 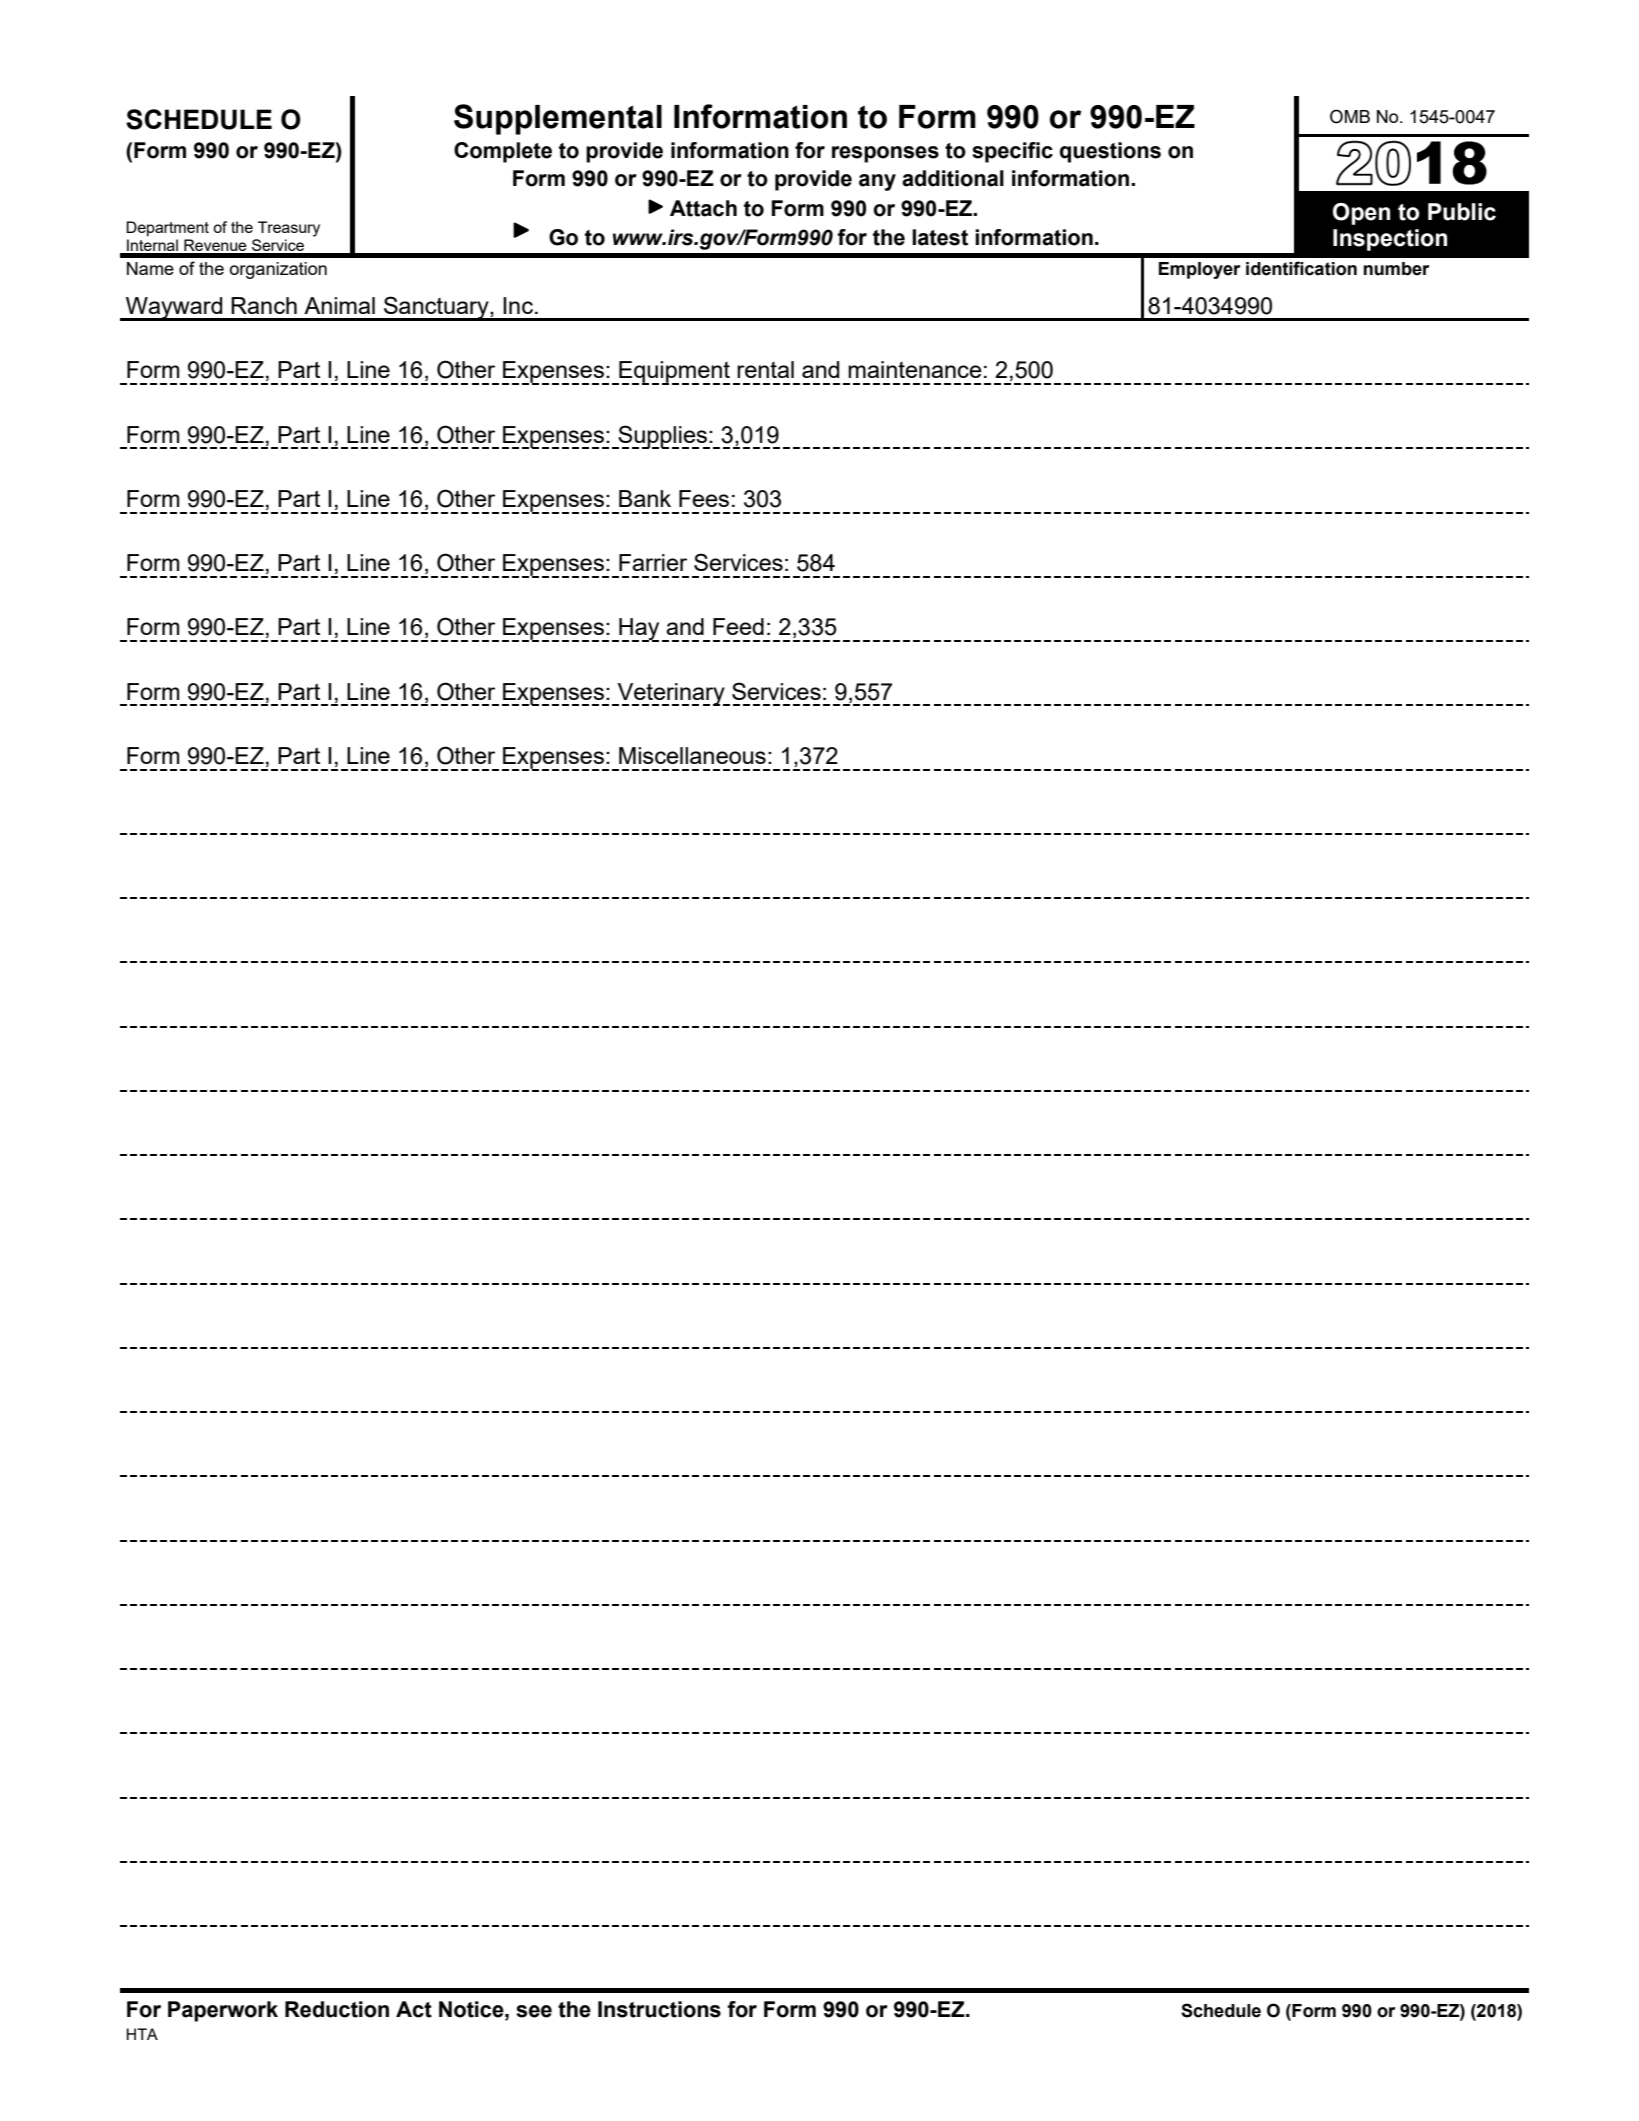 What do you see at coordinates (877, 182) in the screenshot?
I see `any` at bounding box center [877, 182].
